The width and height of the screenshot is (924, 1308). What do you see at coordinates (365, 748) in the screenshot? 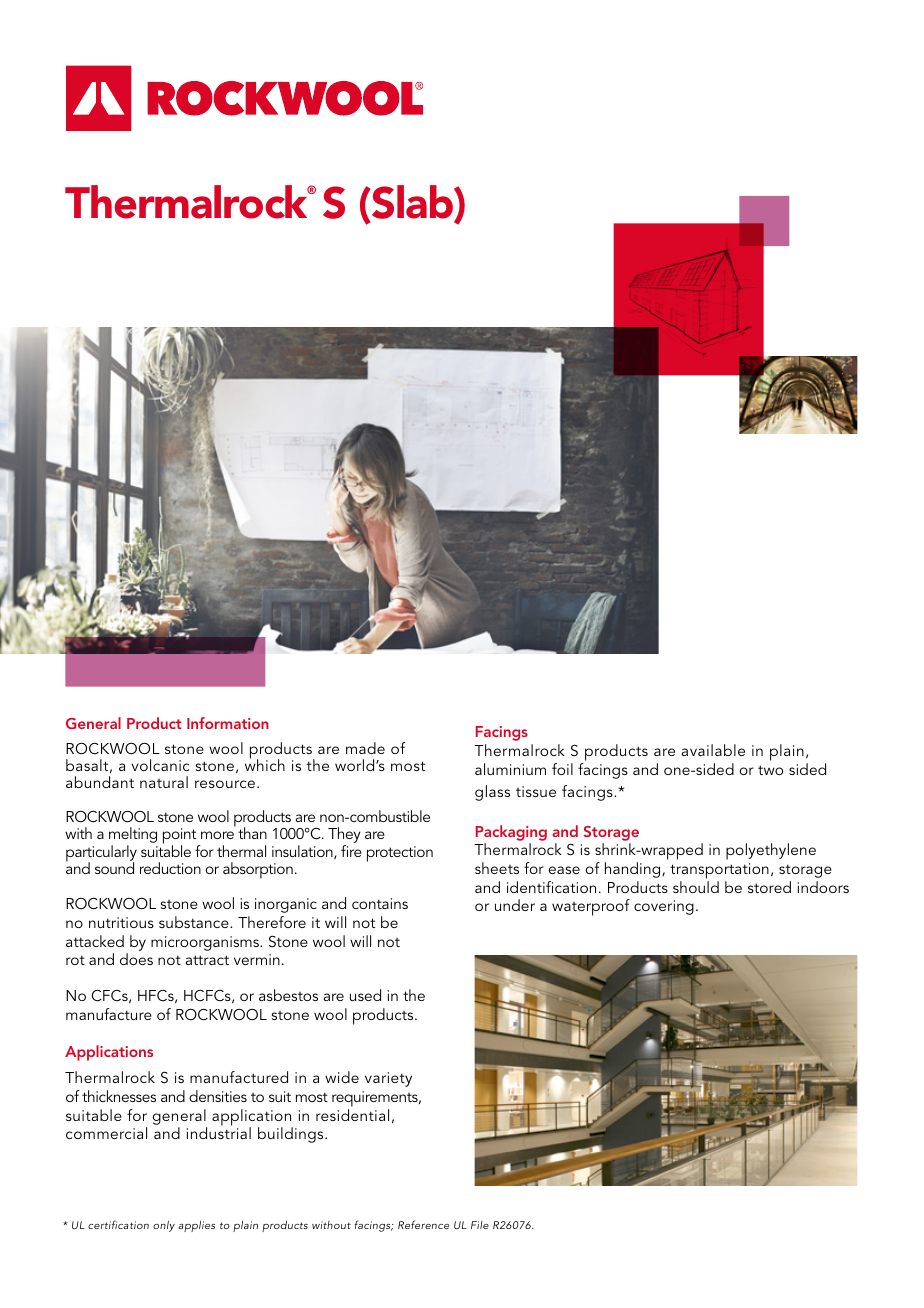
I see `made` at bounding box center [365, 748].
